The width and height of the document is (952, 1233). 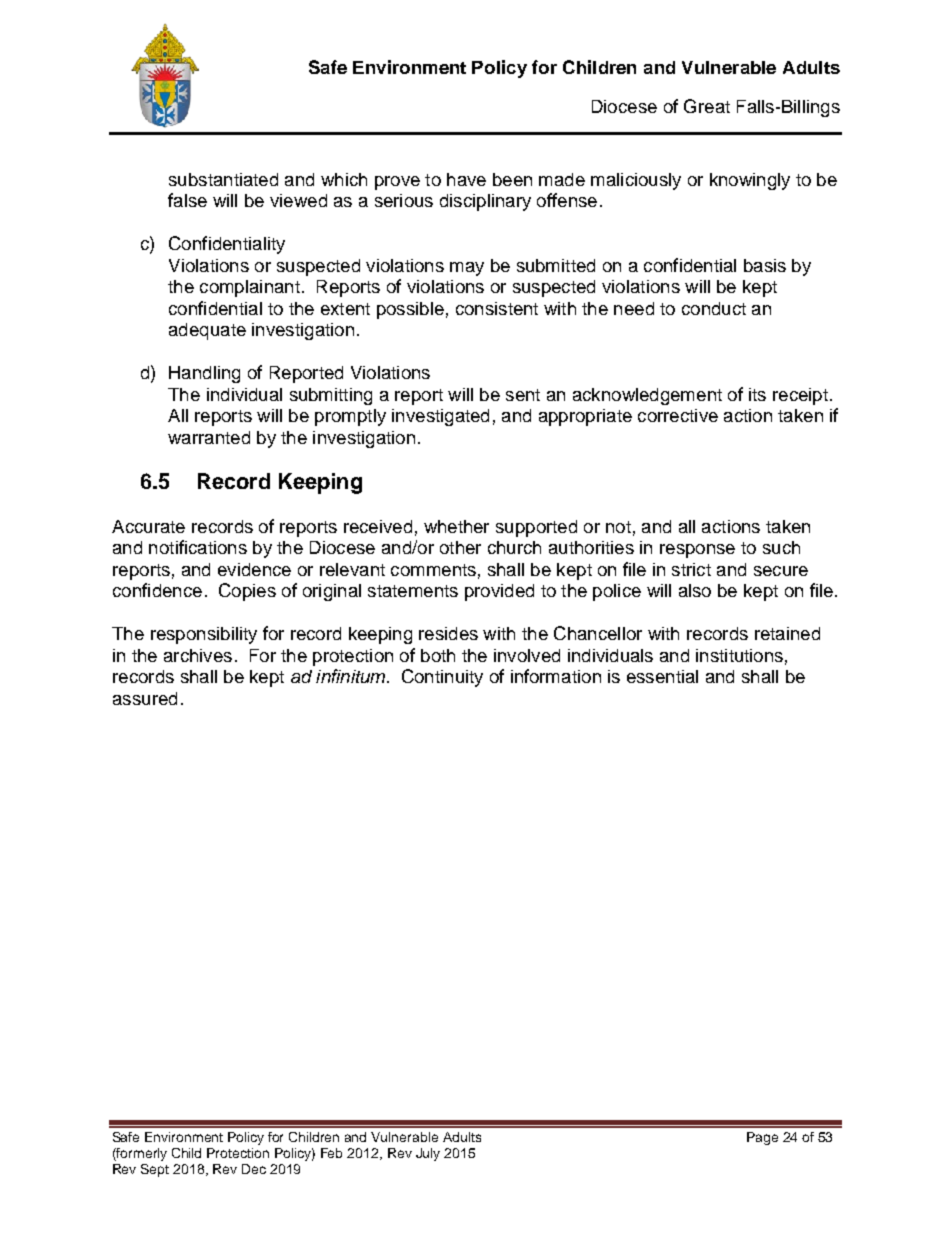 I want to click on assured, so click(x=145, y=698).
